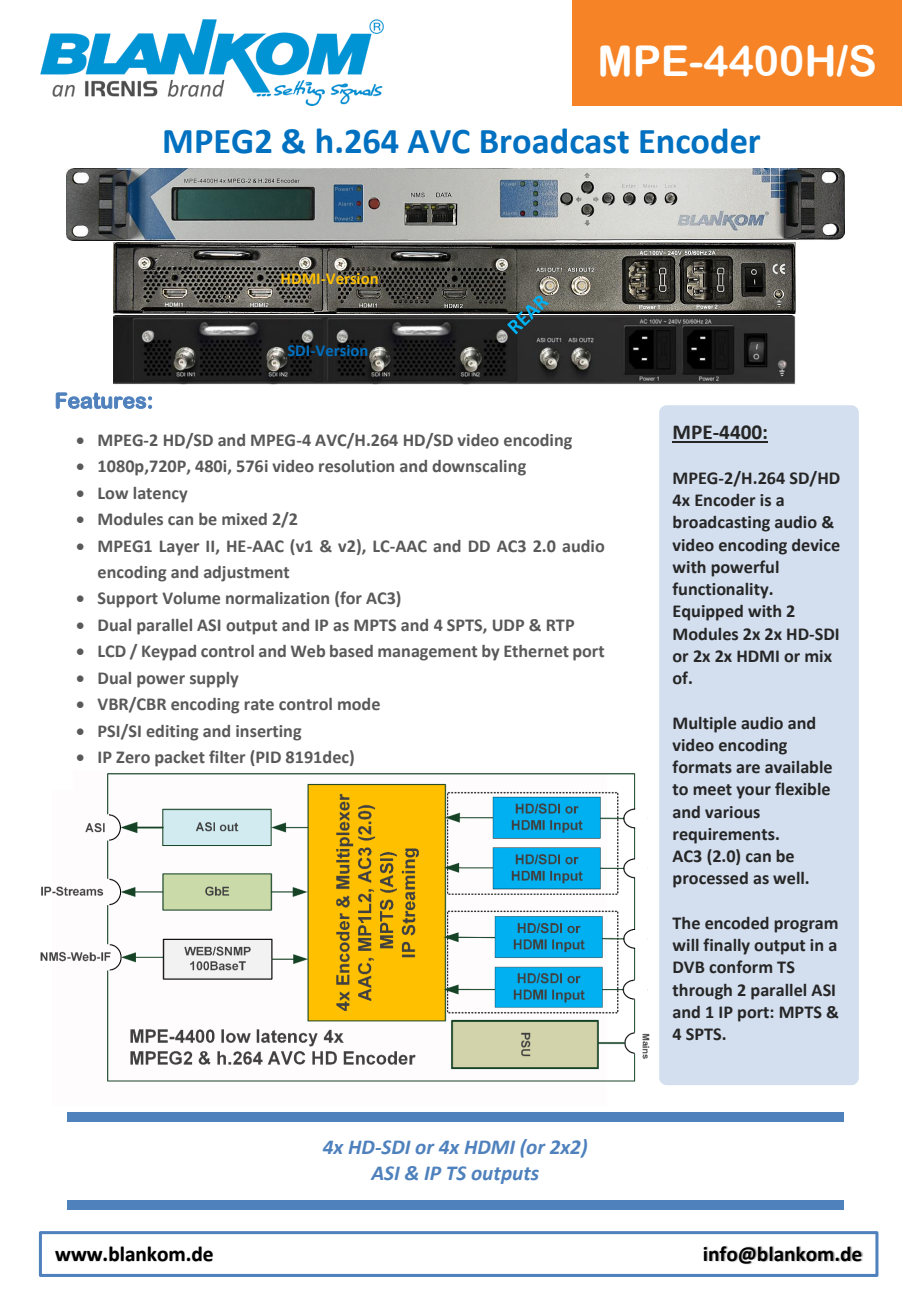 Image resolution: width=903 pixels, height=1316 pixels. I want to click on Layer, so click(180, 548).
